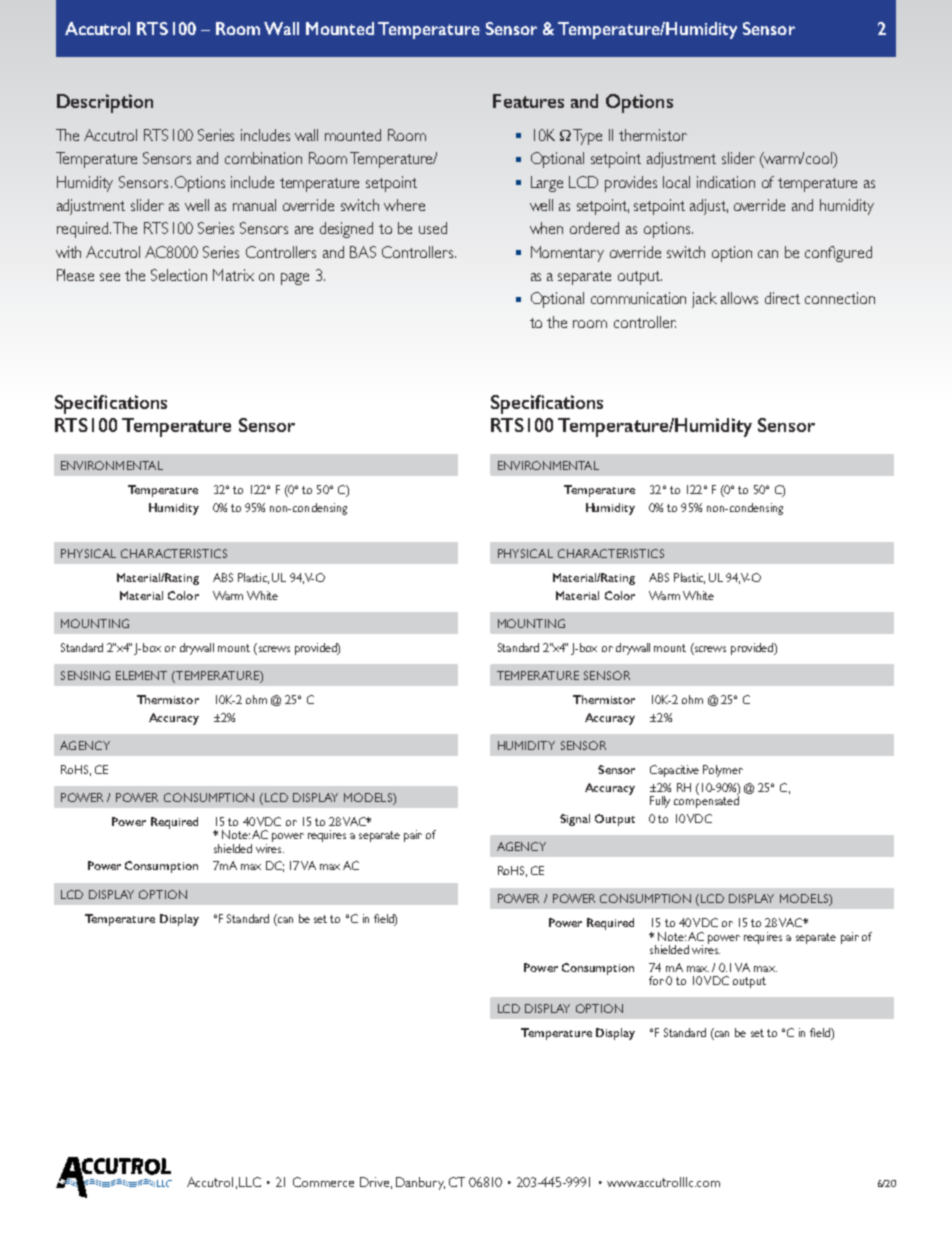 The height and width of the screenshot is (1233, 952). What do you see at coordinates (141, 675) in the screenshot?
I see `ELEMENT` at bounding box center [141, 675].
